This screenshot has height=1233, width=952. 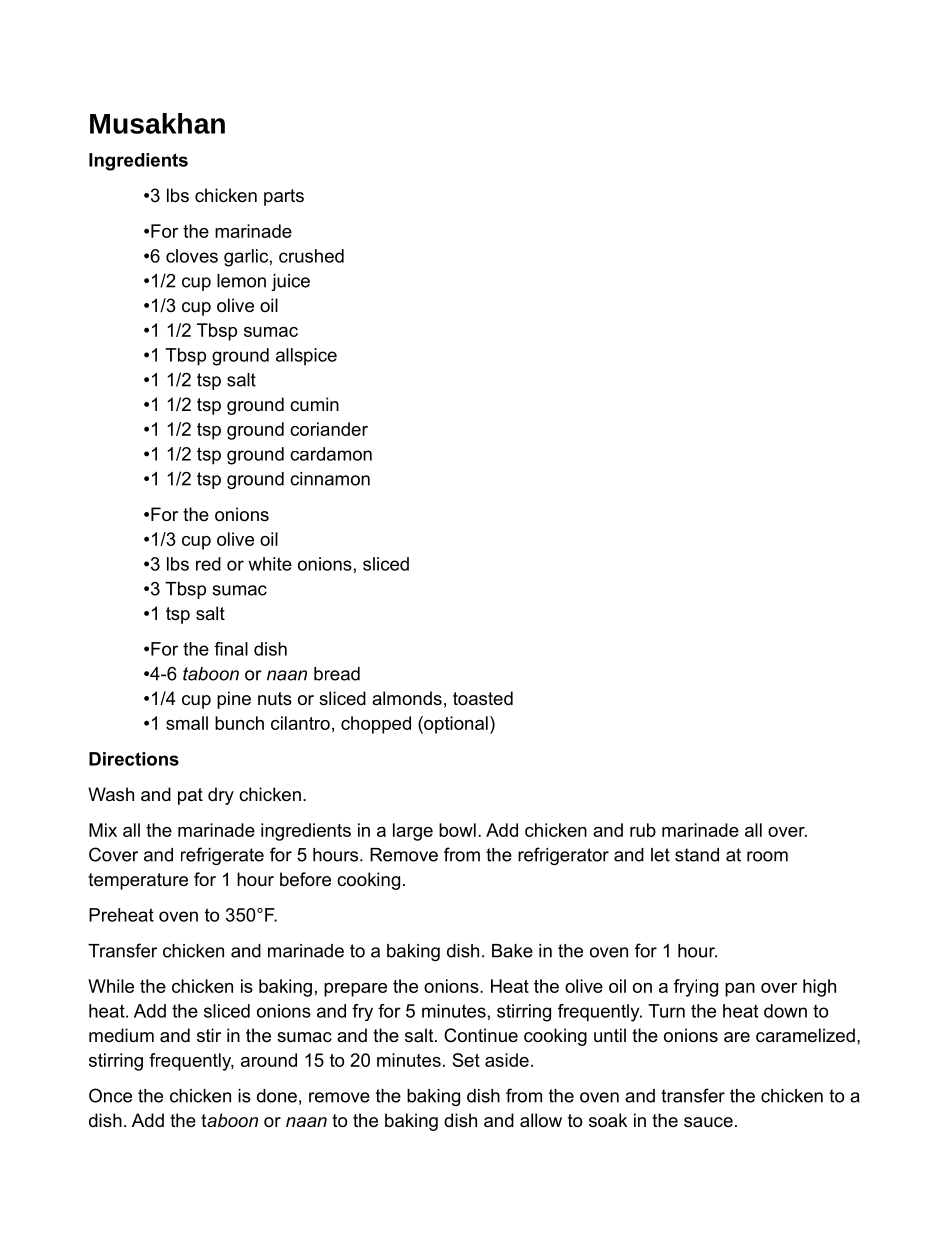 What do you see at coordinates (311, 256) in the screenshot?
I see `crushed` at bounding box center [311, 256].
